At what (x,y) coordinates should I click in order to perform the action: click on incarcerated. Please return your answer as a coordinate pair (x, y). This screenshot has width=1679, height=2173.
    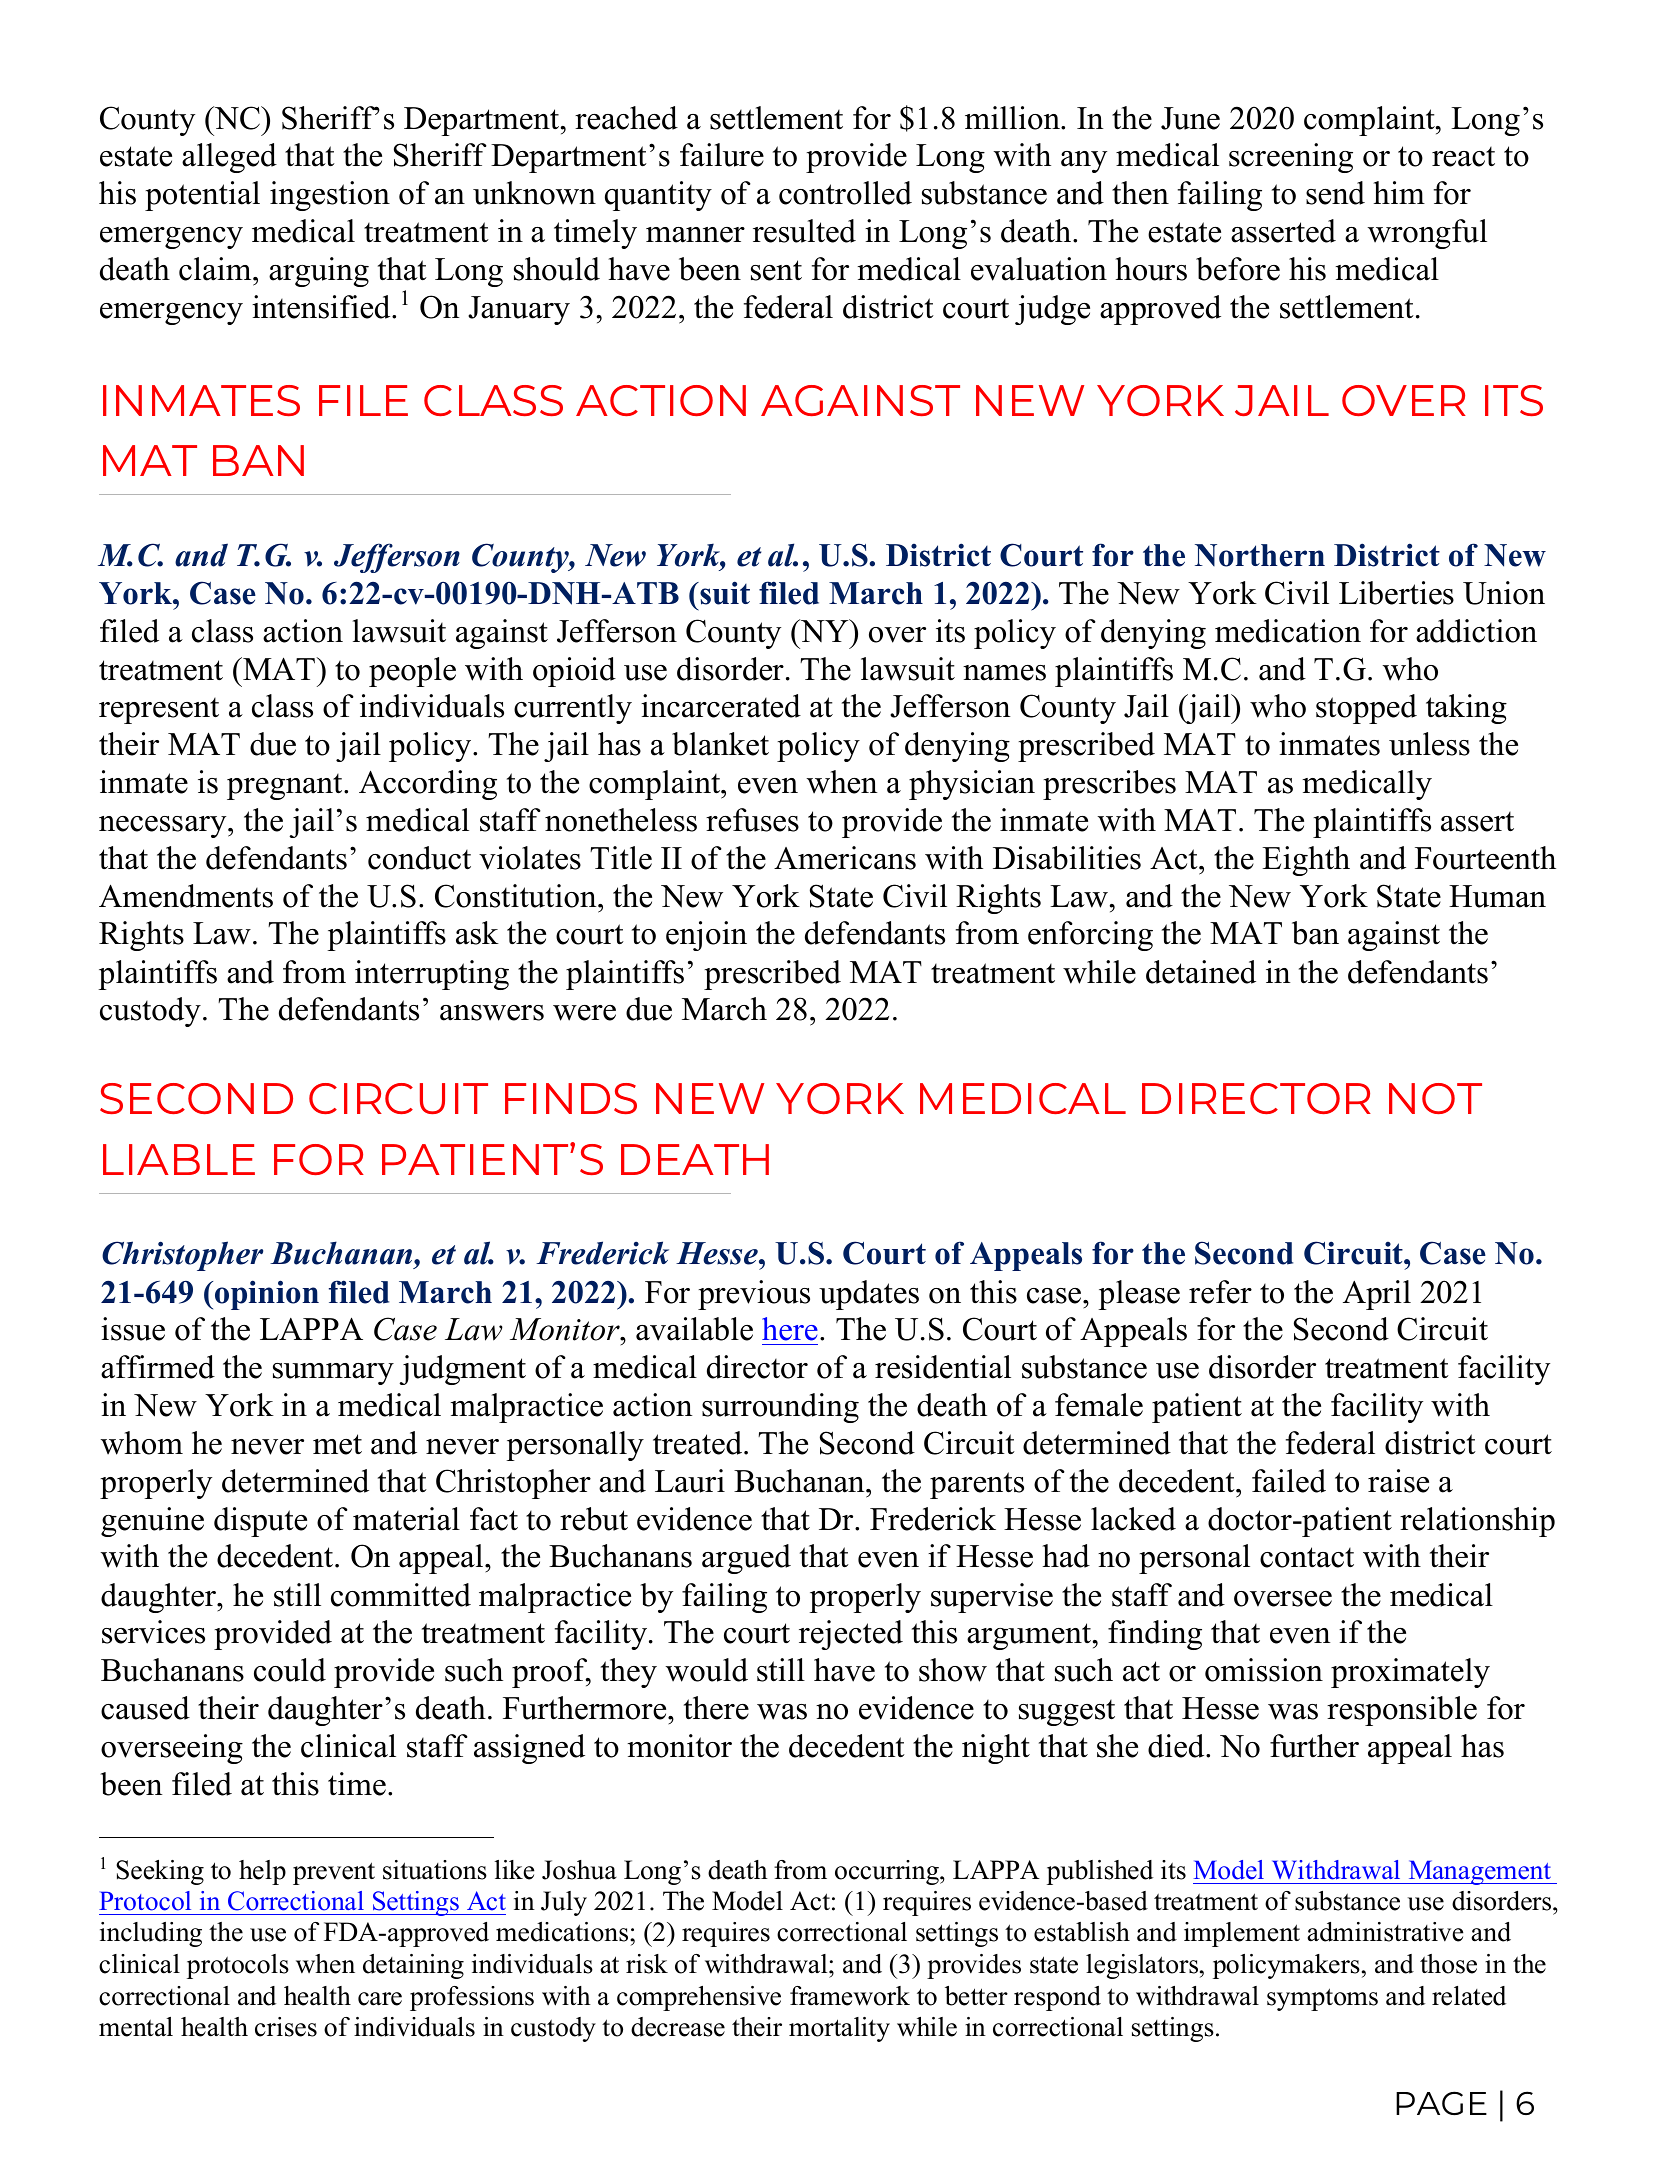
    Looking at the image, I should click on (721, 706).
